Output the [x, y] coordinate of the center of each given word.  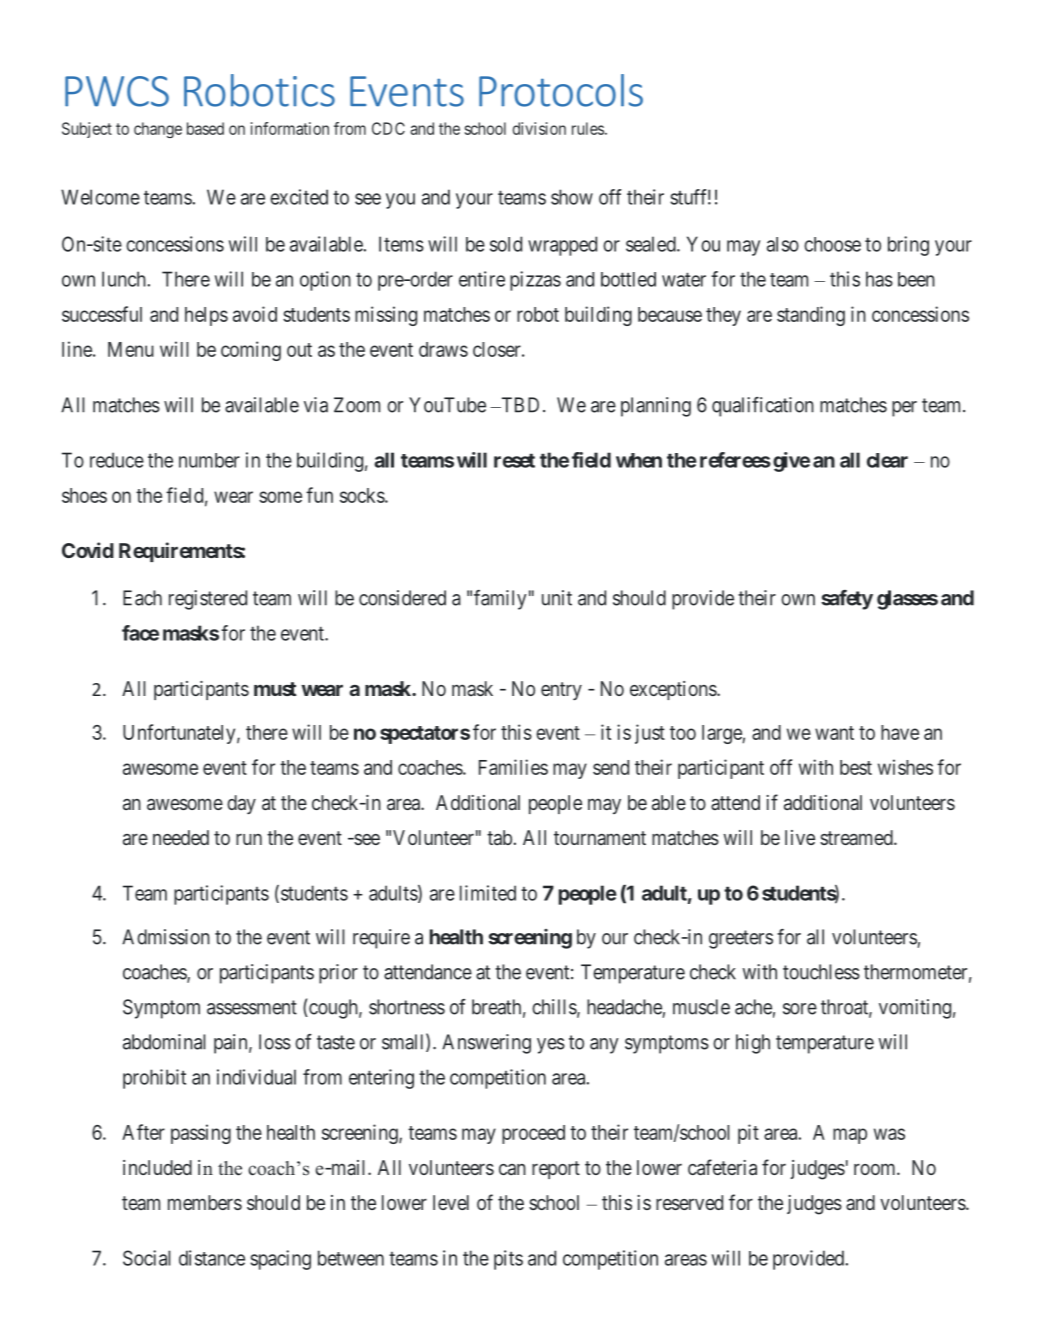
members [205, 1202]
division [539, 128]
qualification [763, 407]
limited [488, 893]
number [209, 460]
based [205, 128]
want [834, 733]
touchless [821, 972]
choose [832, 244]
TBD [519, 405]
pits [508, 1260]
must [275, 689]
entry [561, 691]
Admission [166, 937]
